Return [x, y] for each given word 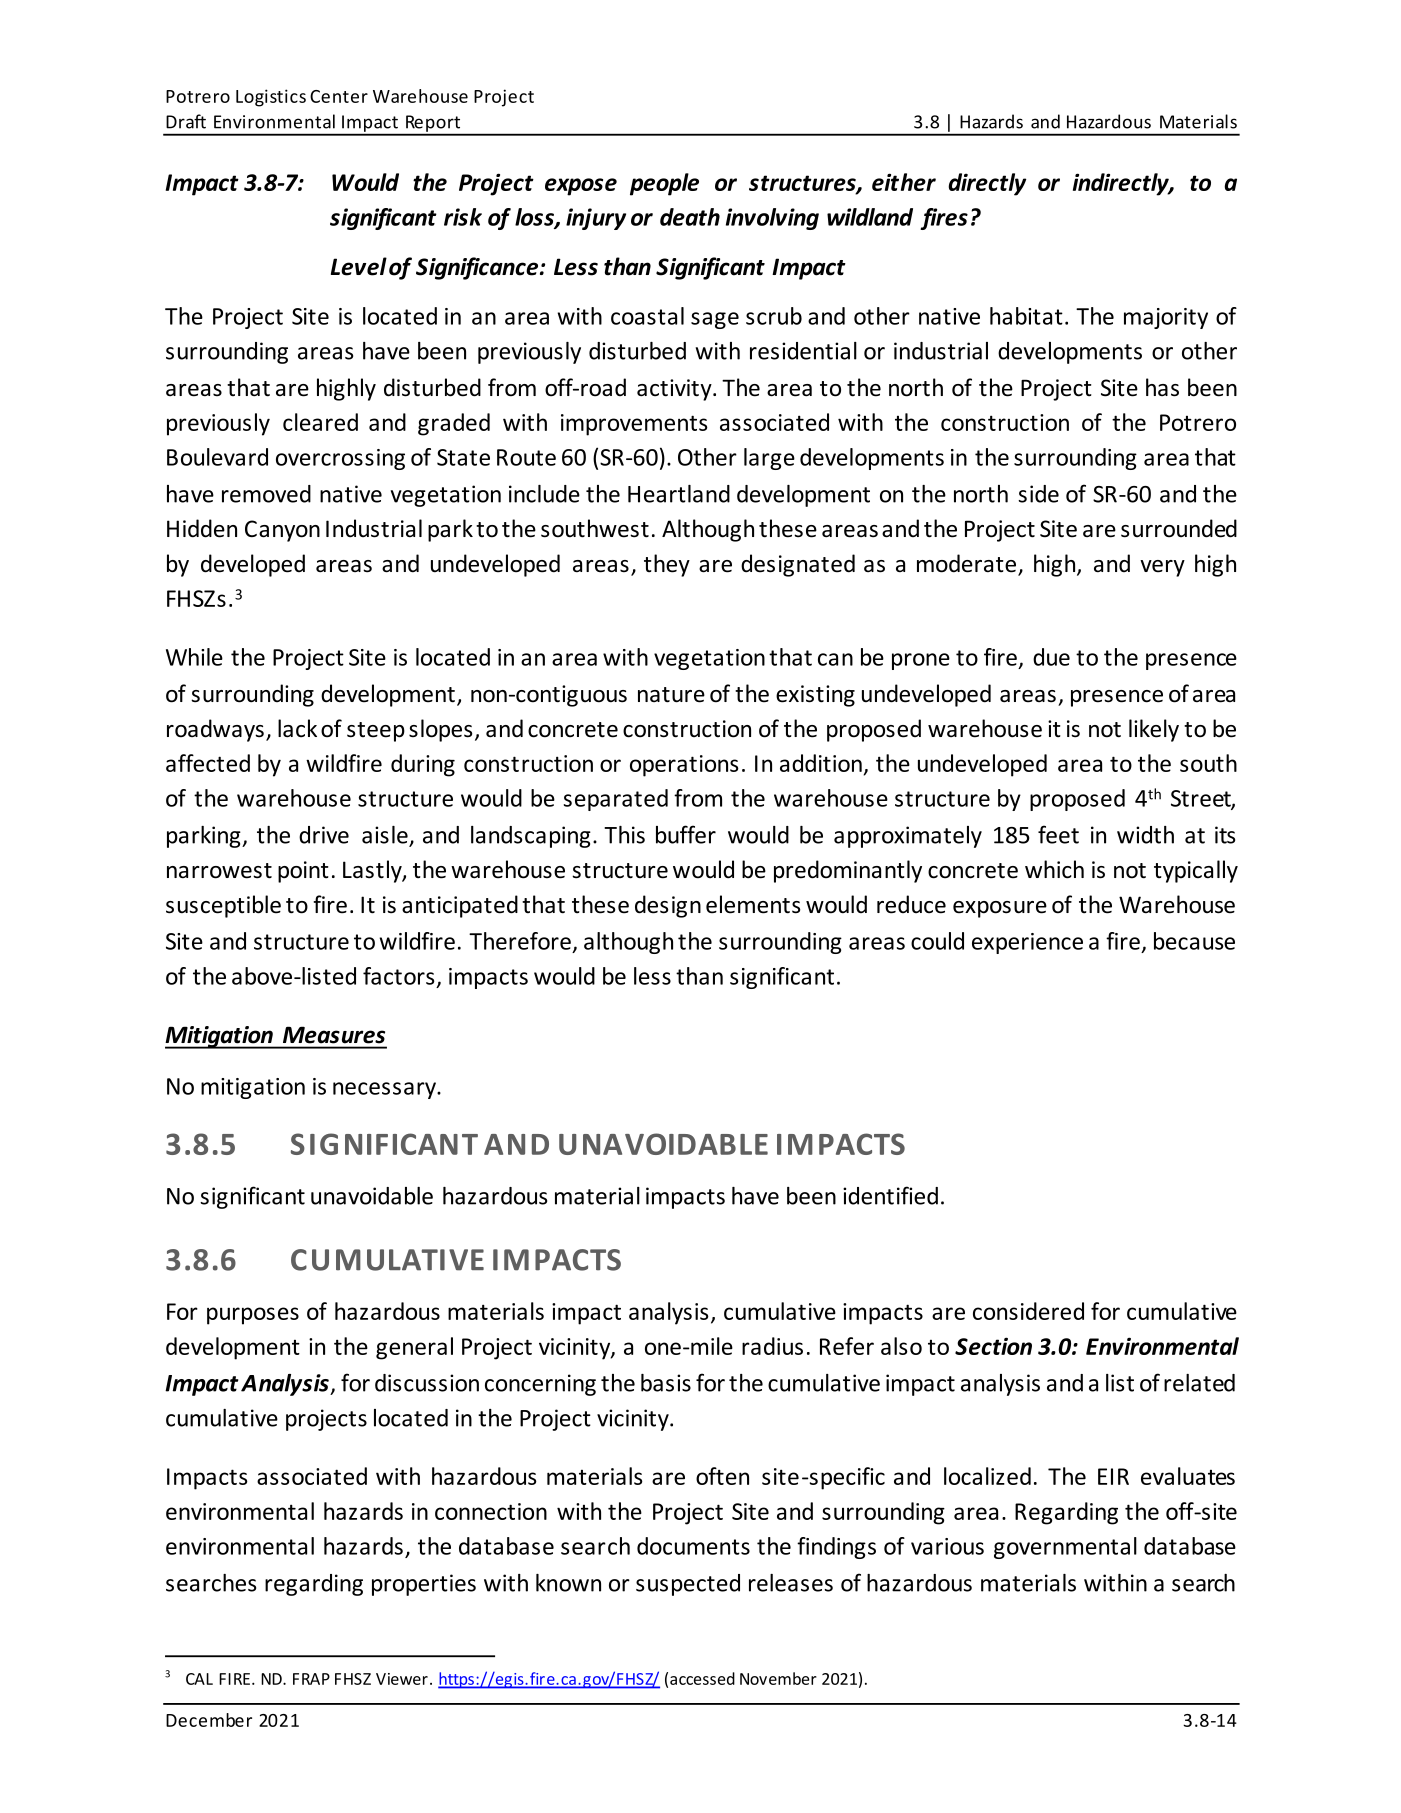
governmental [1065, 1548]
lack [297, 728]
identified [890, 1195]
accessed [702, 1678]
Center [339, 96]
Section [993, 1346]
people [664, 184]
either [904, 182]
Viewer [402, 1679]
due [1051, 657]
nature [671, 695]
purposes [253, 1316]
